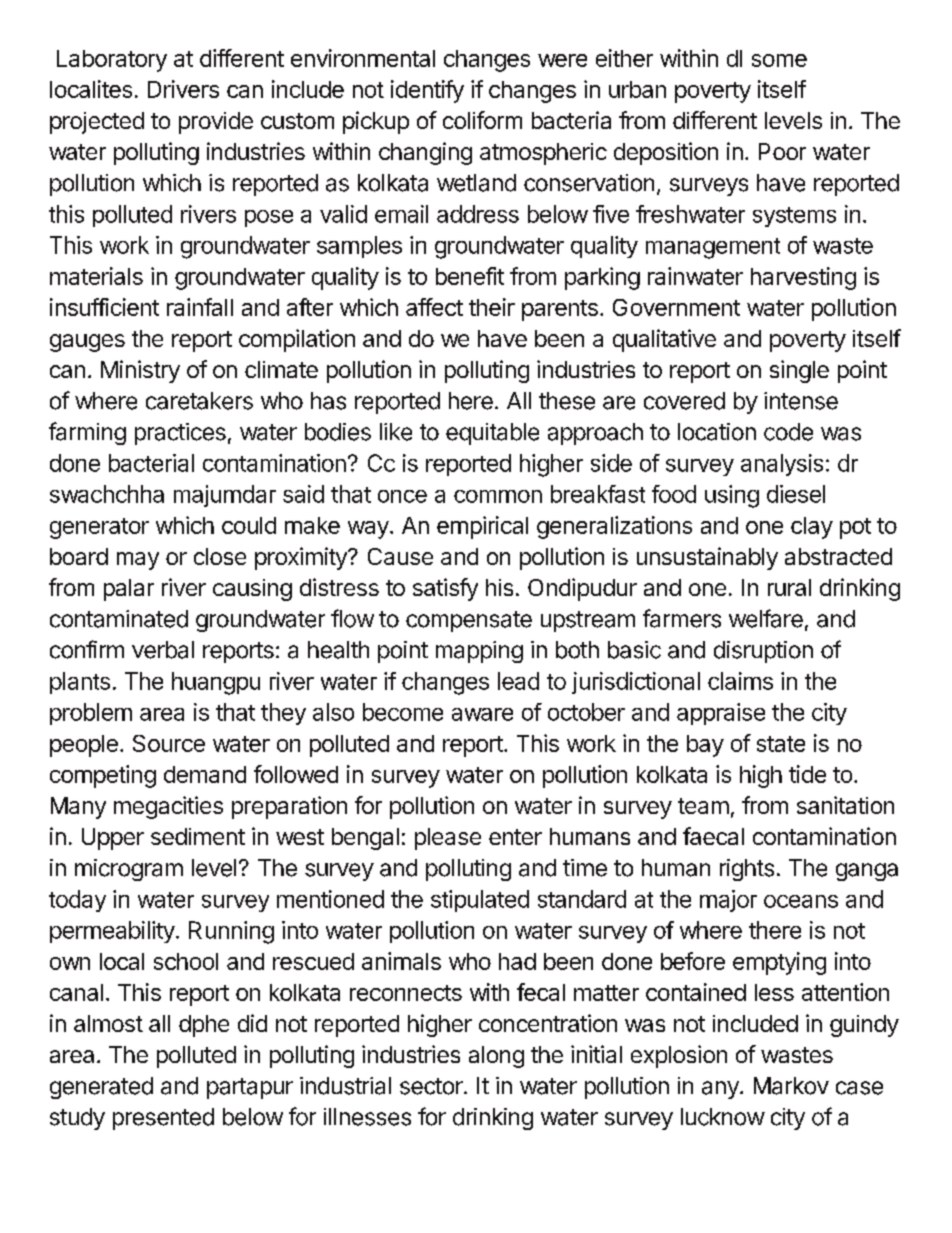 The image size is (952, 1233). What do you see at coordinates (445, 589) in the image?
I see `satisfy` at bounding box center [445, 589].
